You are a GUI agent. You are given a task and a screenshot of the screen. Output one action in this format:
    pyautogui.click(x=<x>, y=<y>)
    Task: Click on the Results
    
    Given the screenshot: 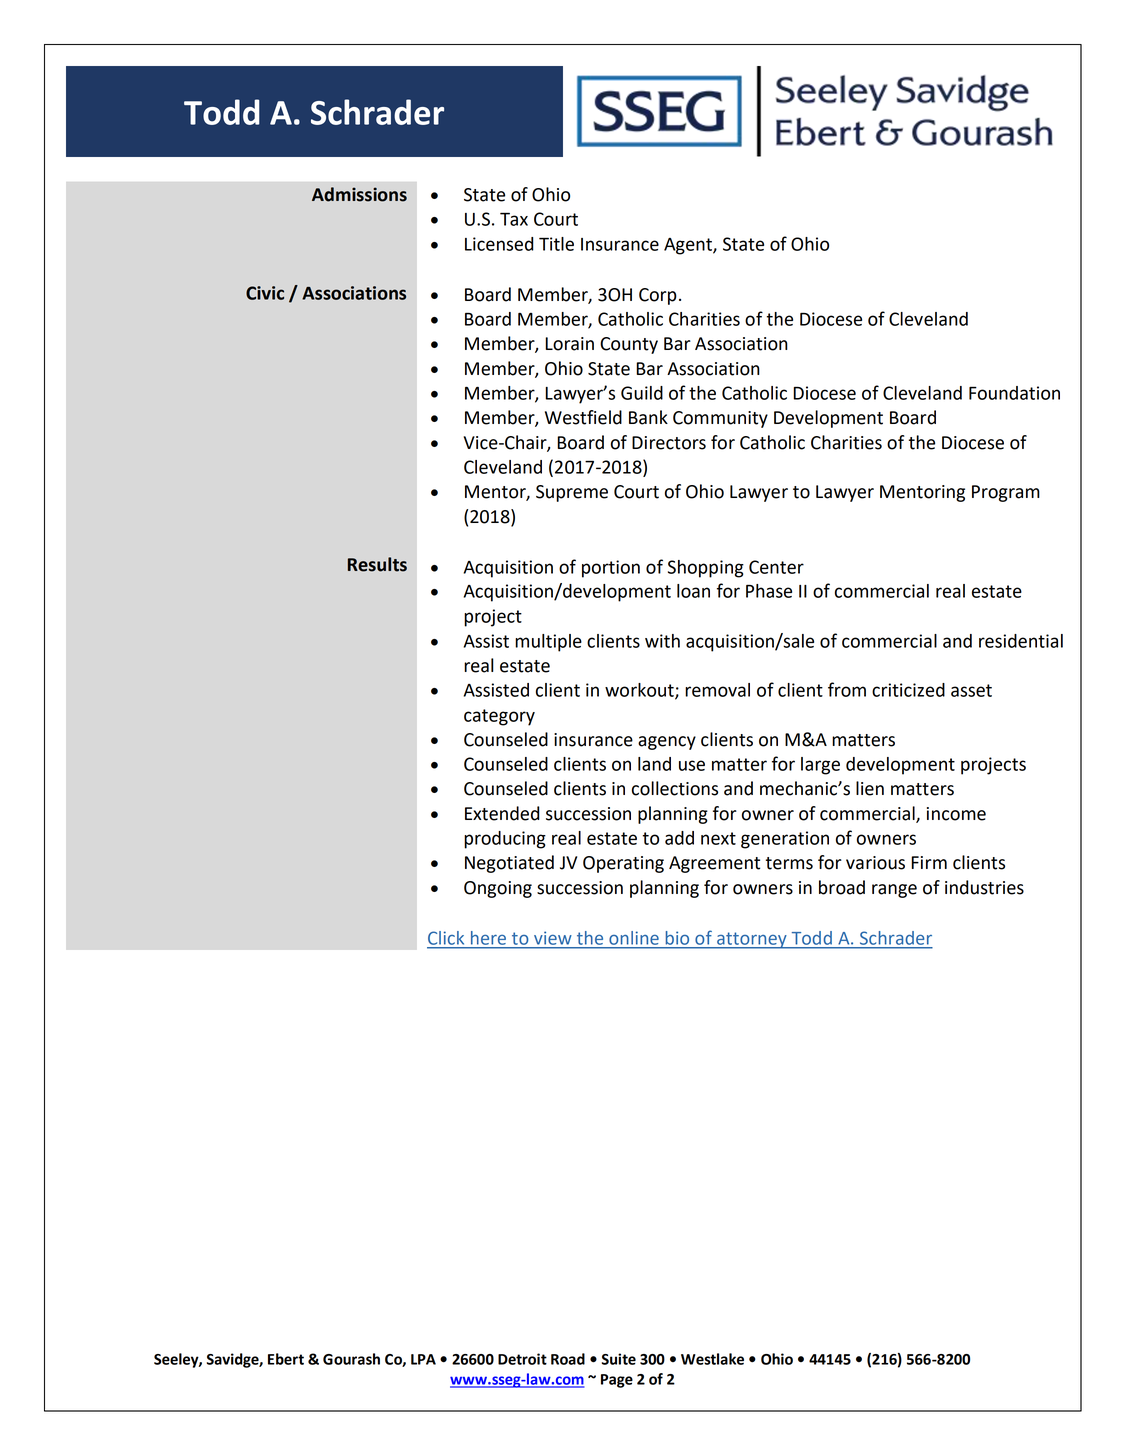 What is the action you would take?
    pyautogui.click(x=377, y=564)
